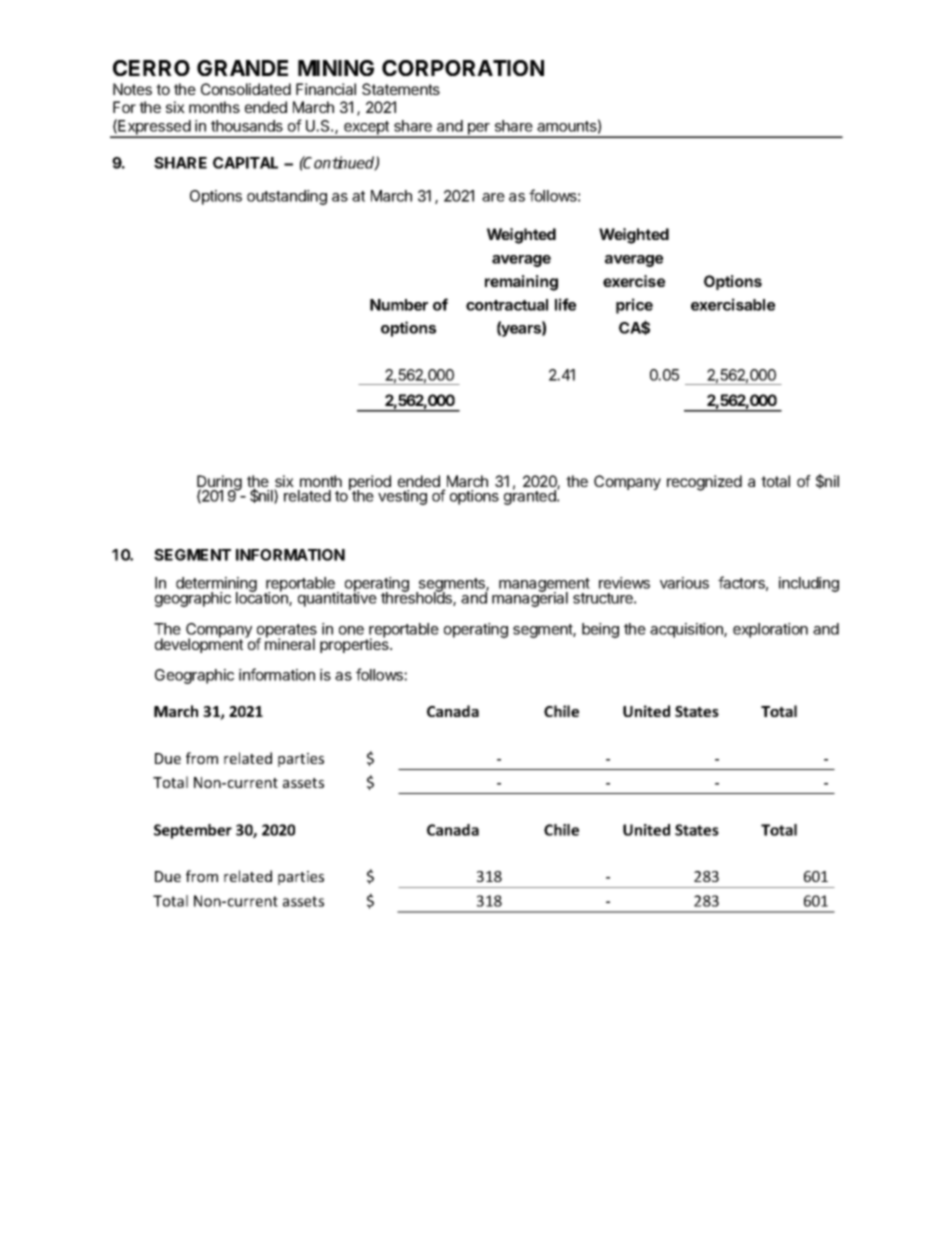 This screenshot has height=1233, width=952. What do you see at coordinates (193, 831) in the screenshot?
I see `September` at bounding box center [193, 831].
